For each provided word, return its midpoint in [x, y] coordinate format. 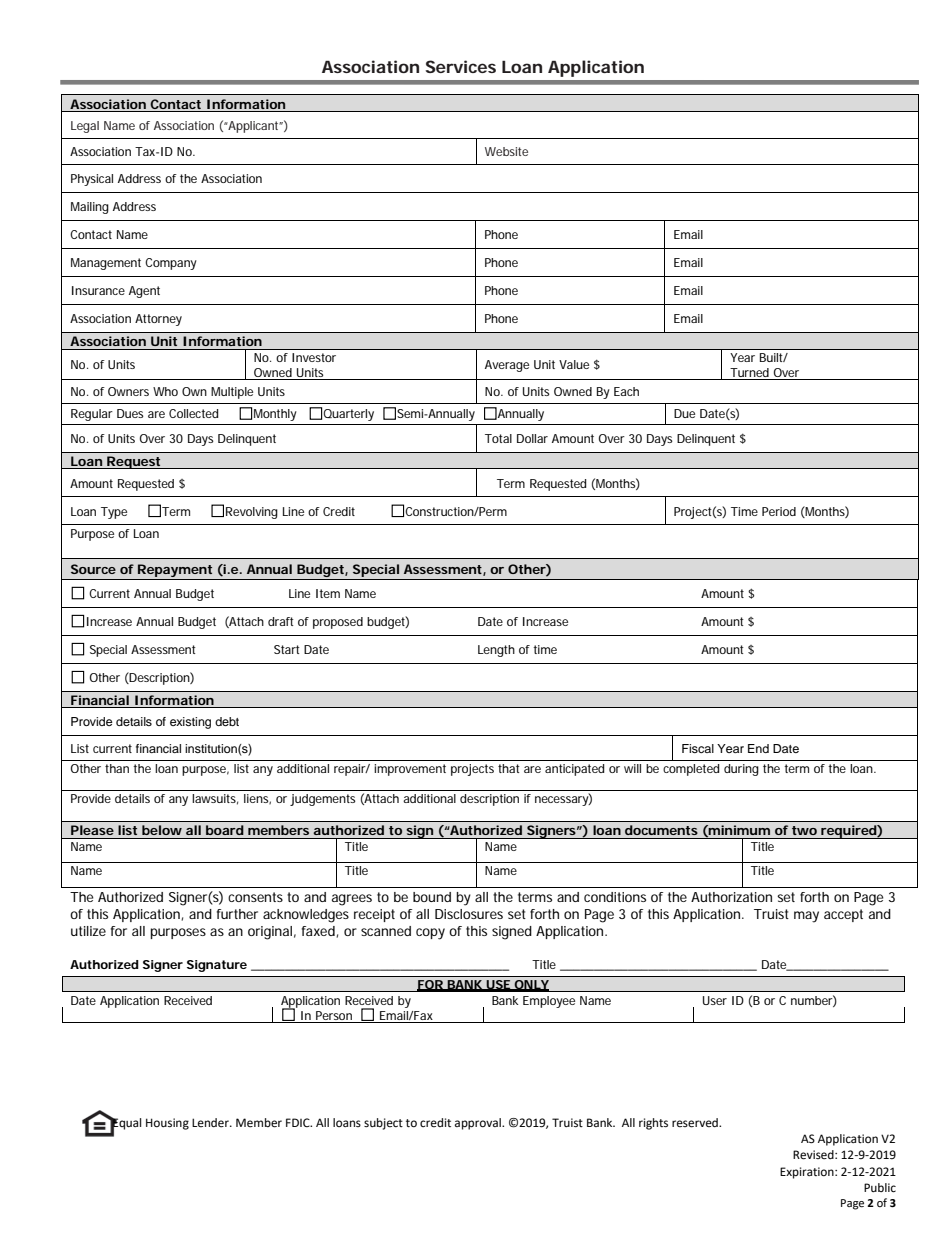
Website [506, 151]
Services [460, 66]
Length [496, 651]
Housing [167, 1124]
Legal [85, 127]
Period [779, 511]
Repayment [175, 570]
